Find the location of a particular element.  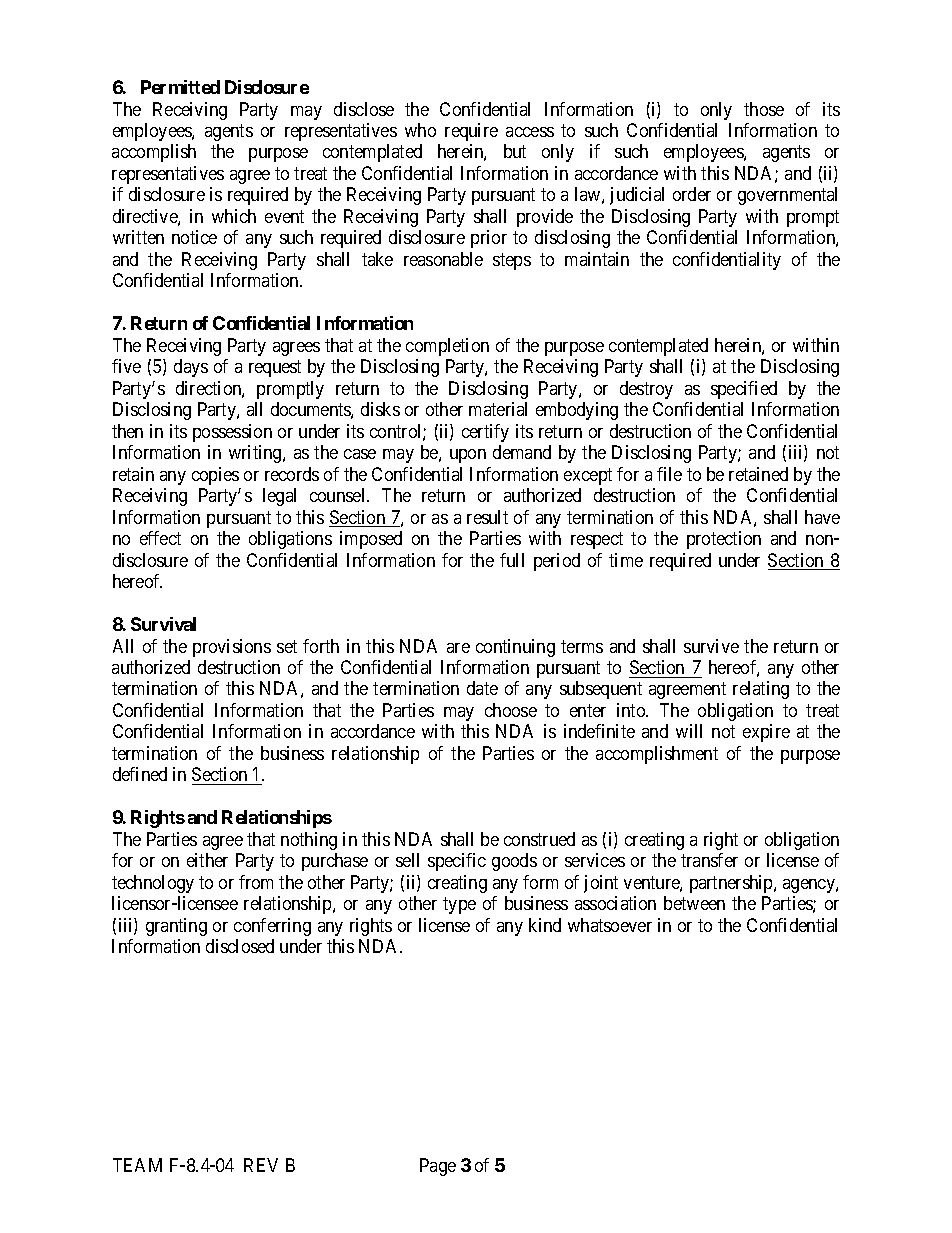

whatsoever is located at coordinates (610, 925).
